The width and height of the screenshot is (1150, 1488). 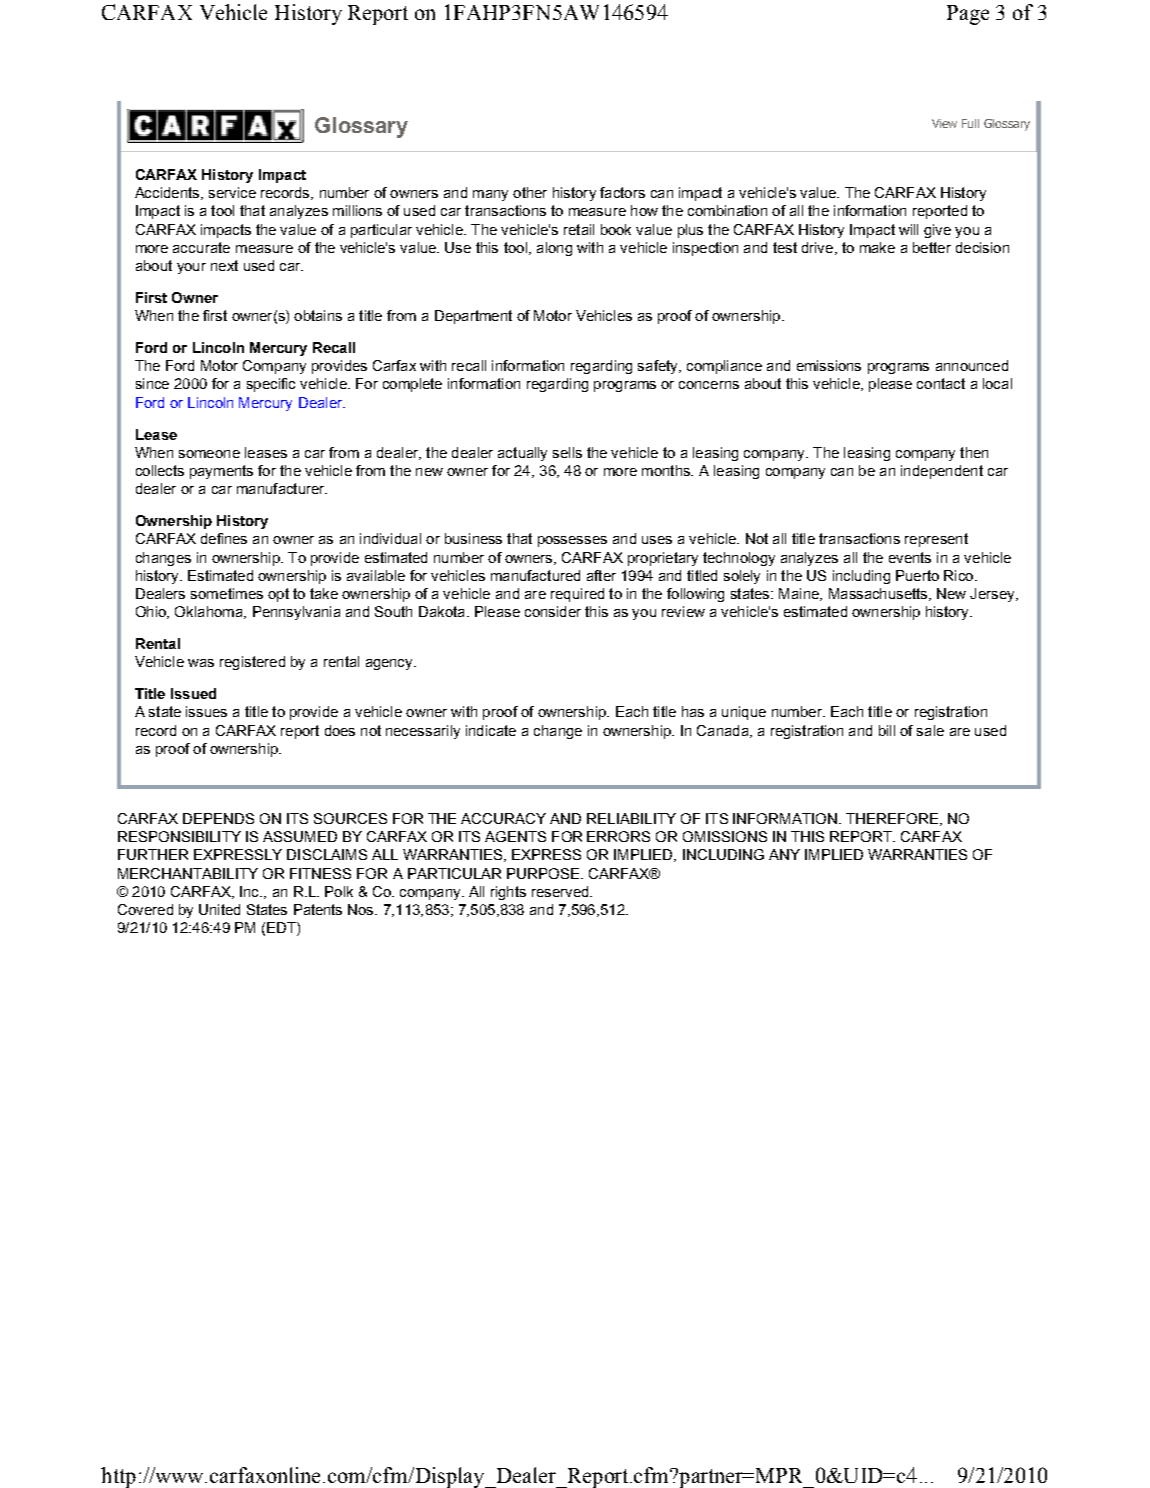 What do you see at coordinates (318, 315) in the screenshot?
I see `obtains` at bounding box center [318, 315].
